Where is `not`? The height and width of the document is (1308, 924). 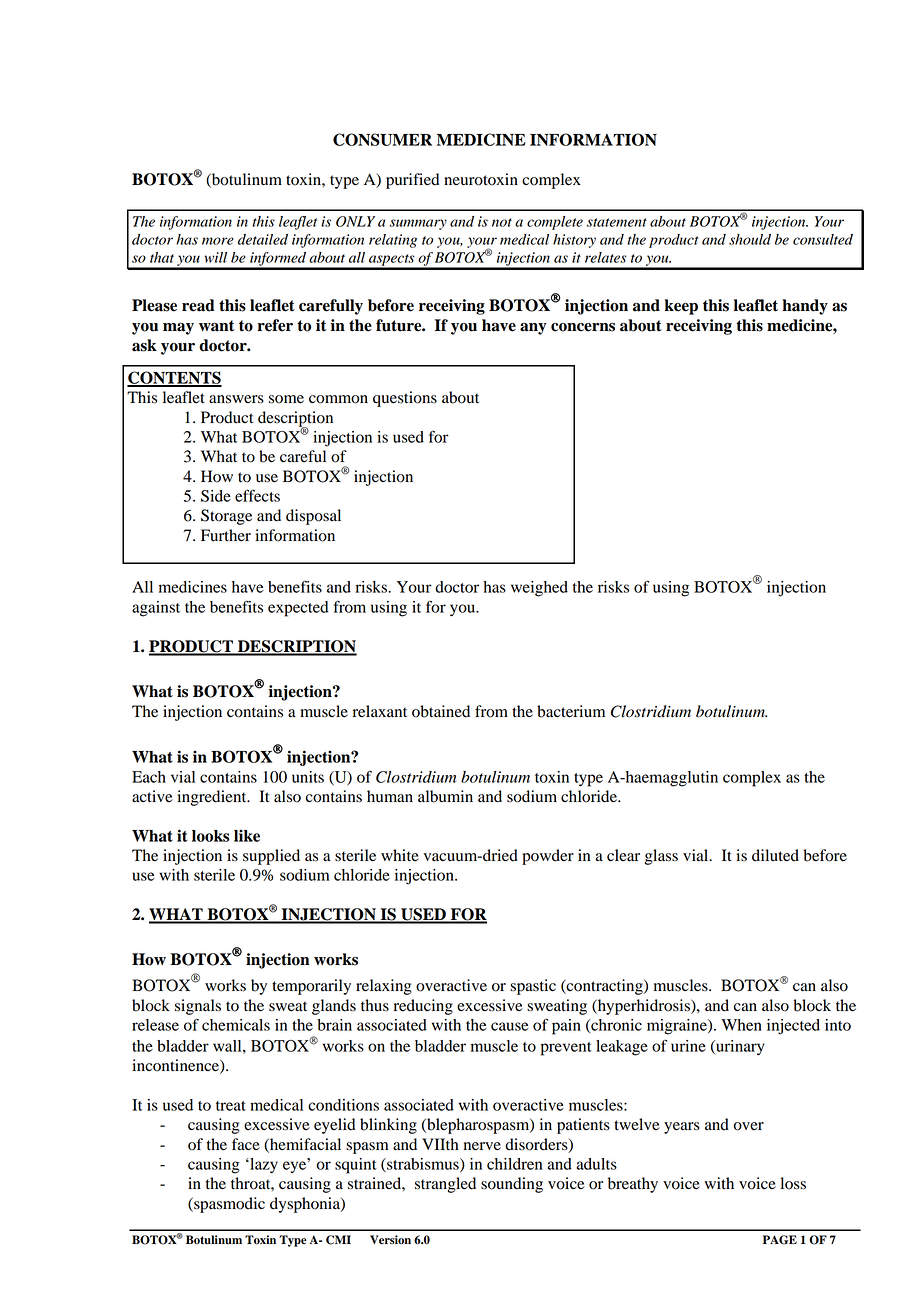 not is located at coordinates (502, 222).
